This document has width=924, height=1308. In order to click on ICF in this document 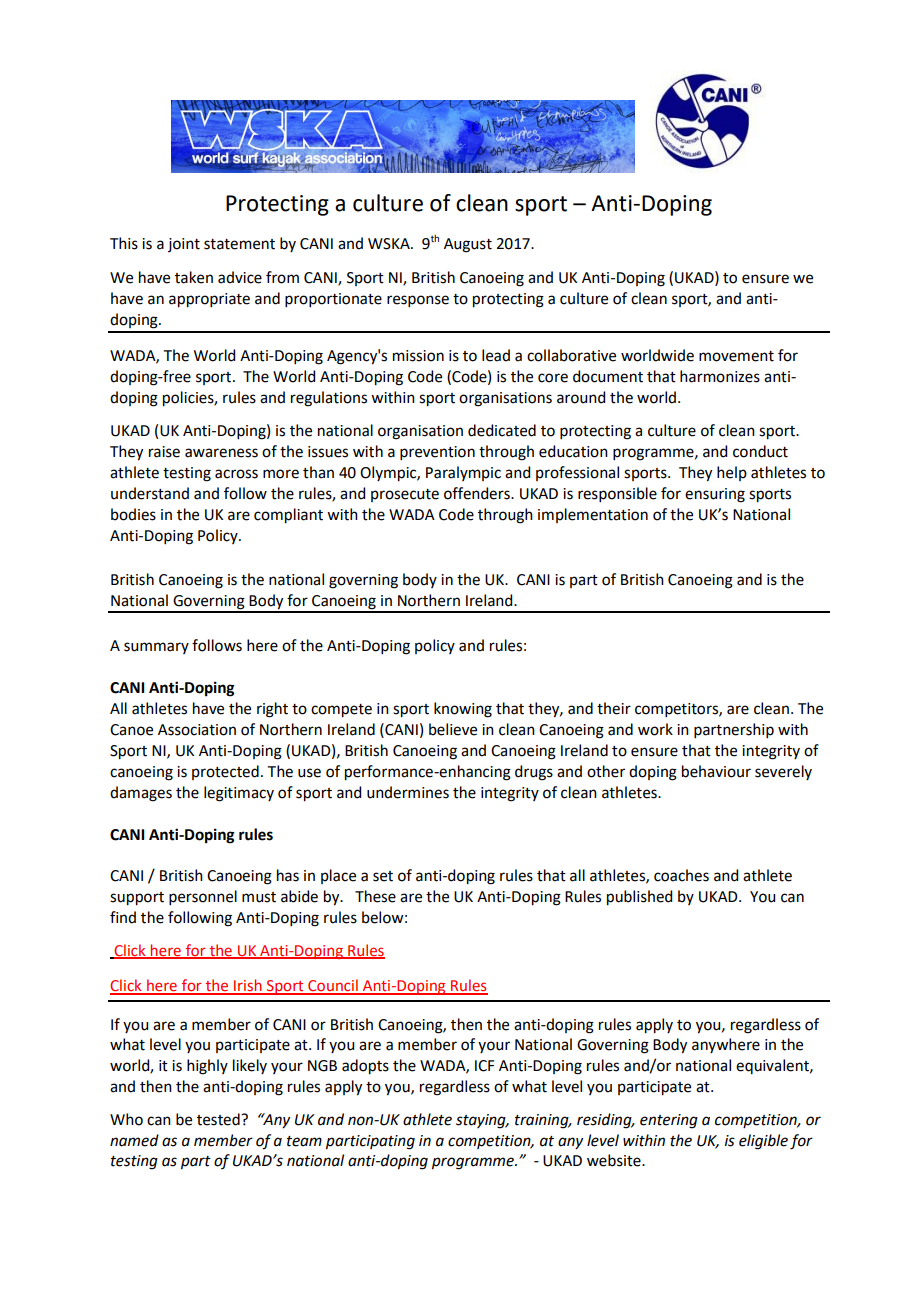, I will do `click(484, 1066)`.
